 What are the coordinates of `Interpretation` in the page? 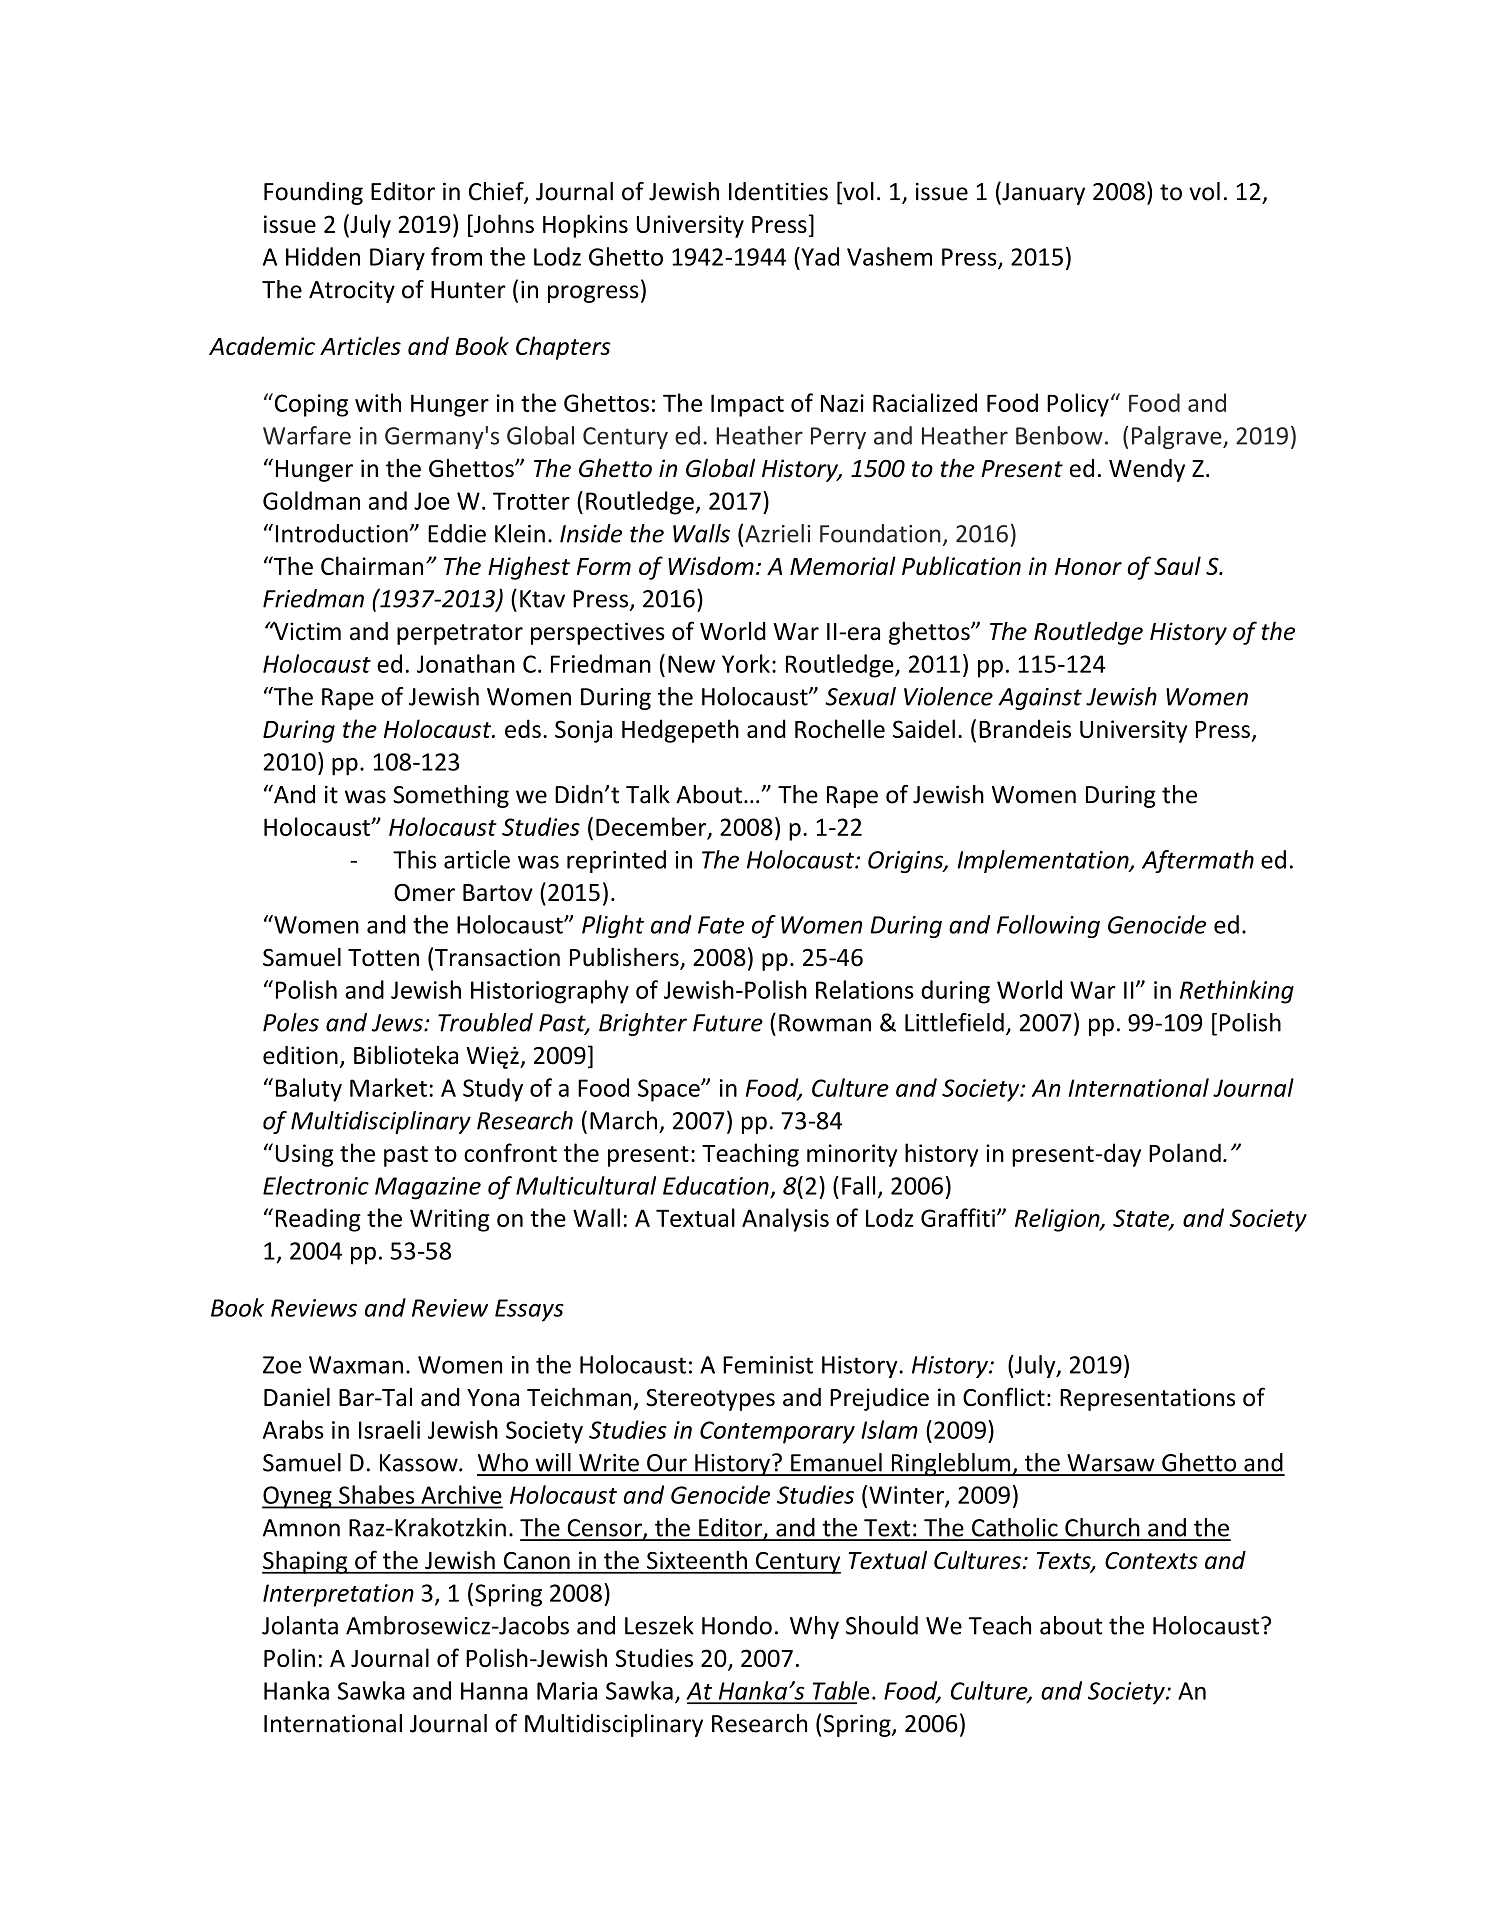 It's located at (338, 1595).
